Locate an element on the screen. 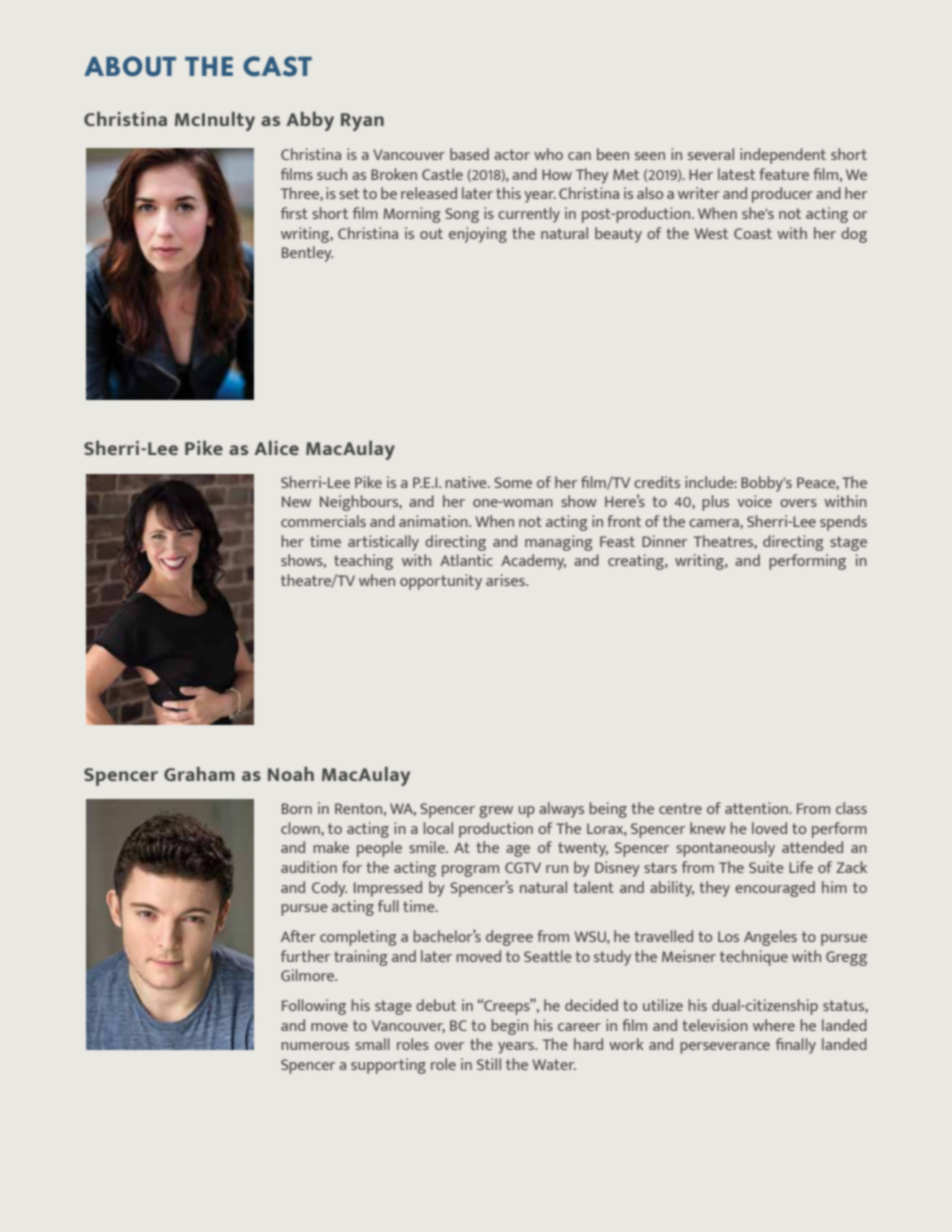  numerous is located at coordinates (315, 1046).
